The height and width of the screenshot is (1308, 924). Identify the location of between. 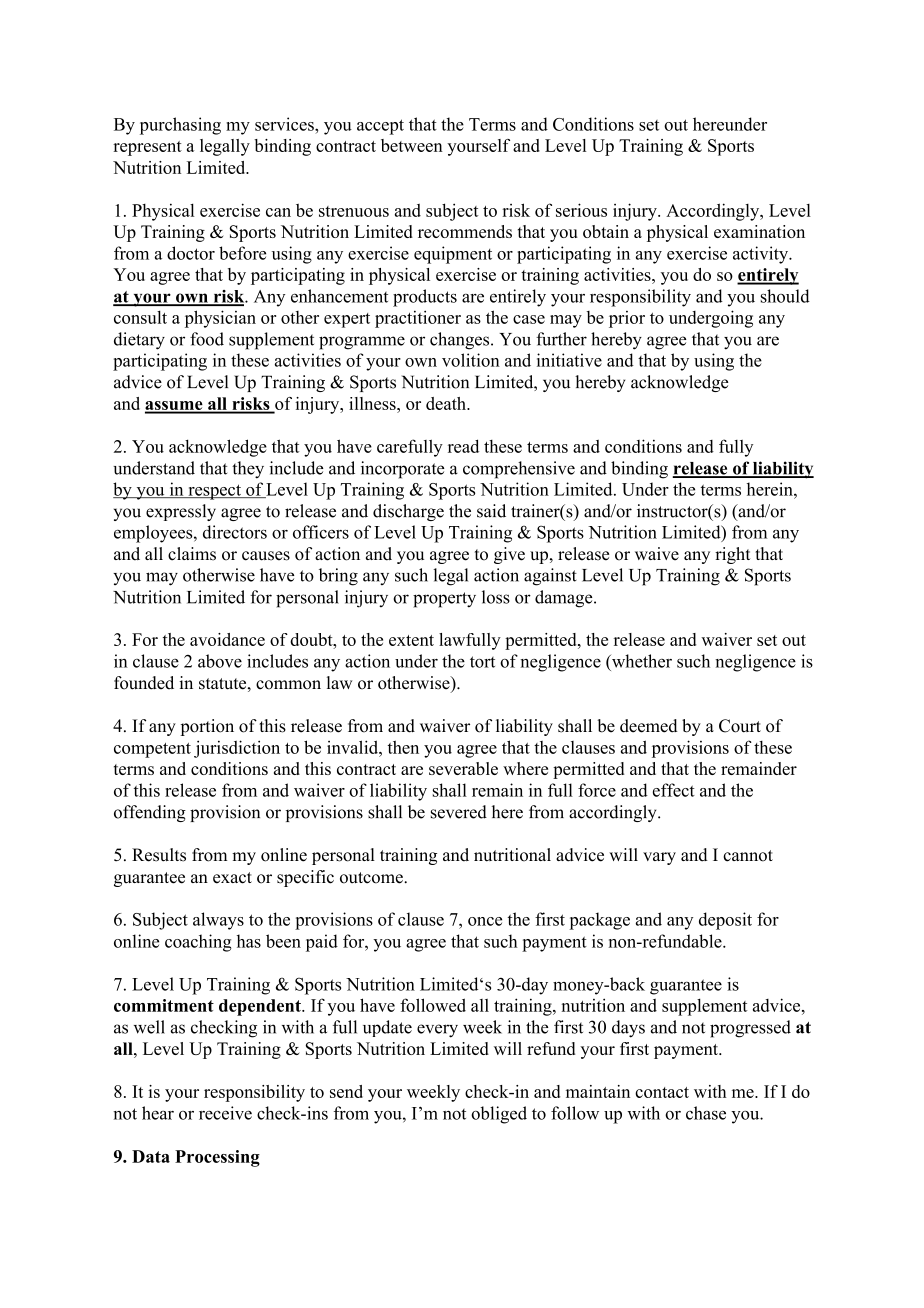
(412, 145).
